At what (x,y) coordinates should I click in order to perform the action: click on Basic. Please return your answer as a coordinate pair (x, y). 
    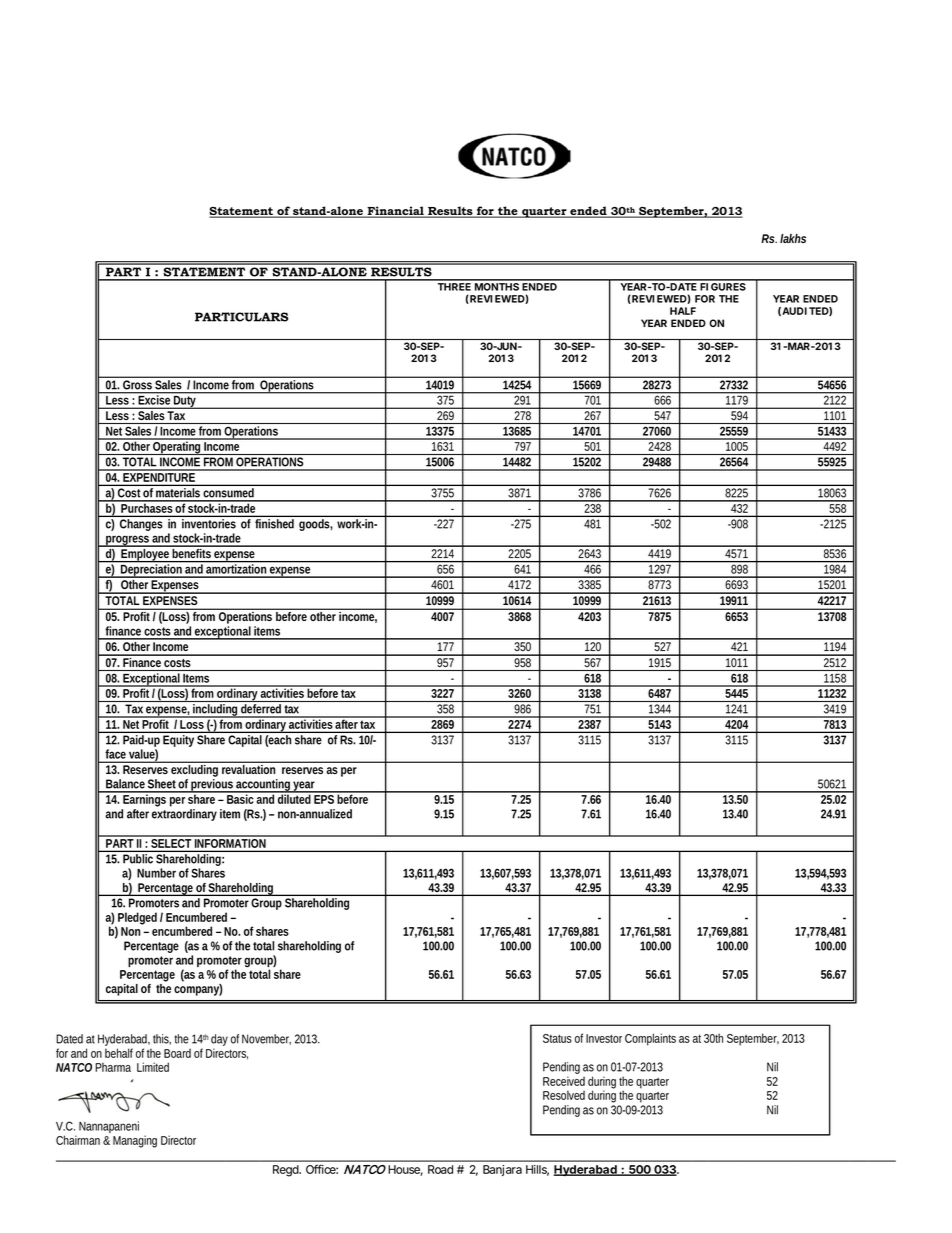
    Looking at the image, I should click on (240, 798).
